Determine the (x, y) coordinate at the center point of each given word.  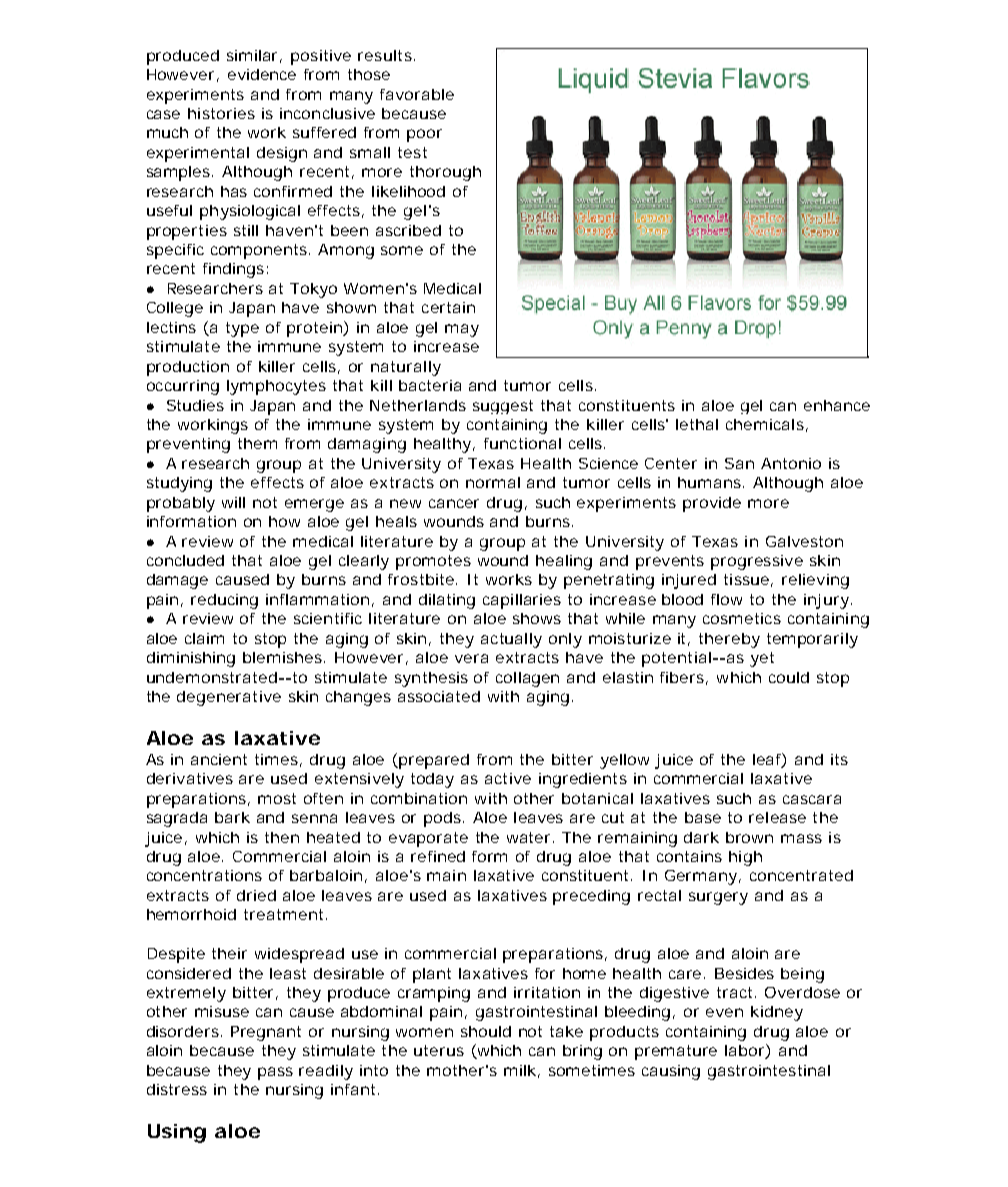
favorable (417, 94)
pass (275, 1073)
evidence (262, 74)
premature (676, 1052)
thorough (445, 173)
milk (520, 1070)
